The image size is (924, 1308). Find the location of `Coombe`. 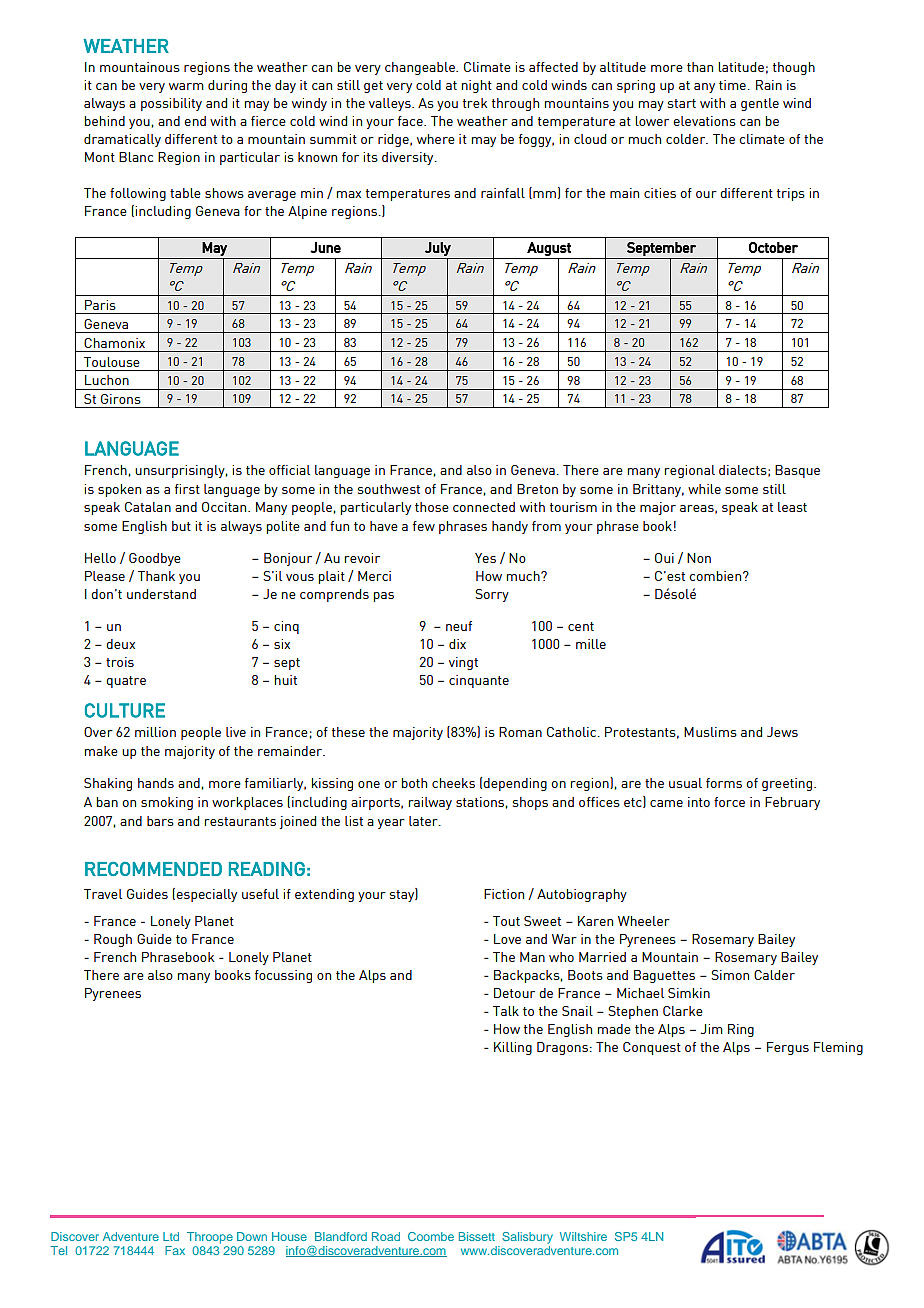

Coombe is located at coordinates (431, 1236).
